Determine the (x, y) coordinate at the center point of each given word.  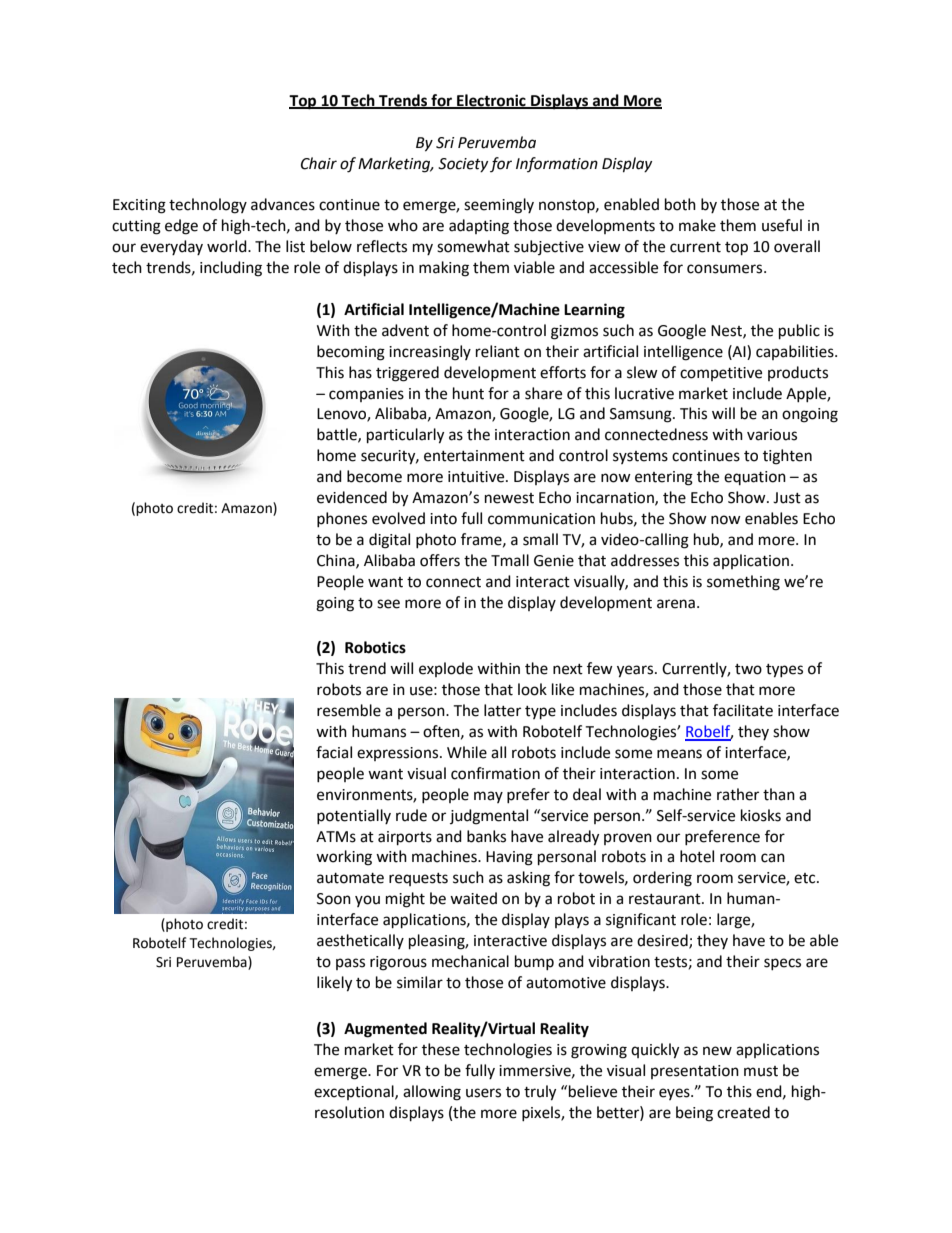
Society (463, 165)
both (680, 204)
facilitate (743, 710)
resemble (349, 710)
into (443, 519)
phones (342, 519)
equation (755, 478)
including (231, 269)
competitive (721, 374)
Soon (334, 899)
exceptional (355, 1092)
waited (473, 898)
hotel (697, 856)
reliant (498, 351)
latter (502, 710)
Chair (319, 163)
